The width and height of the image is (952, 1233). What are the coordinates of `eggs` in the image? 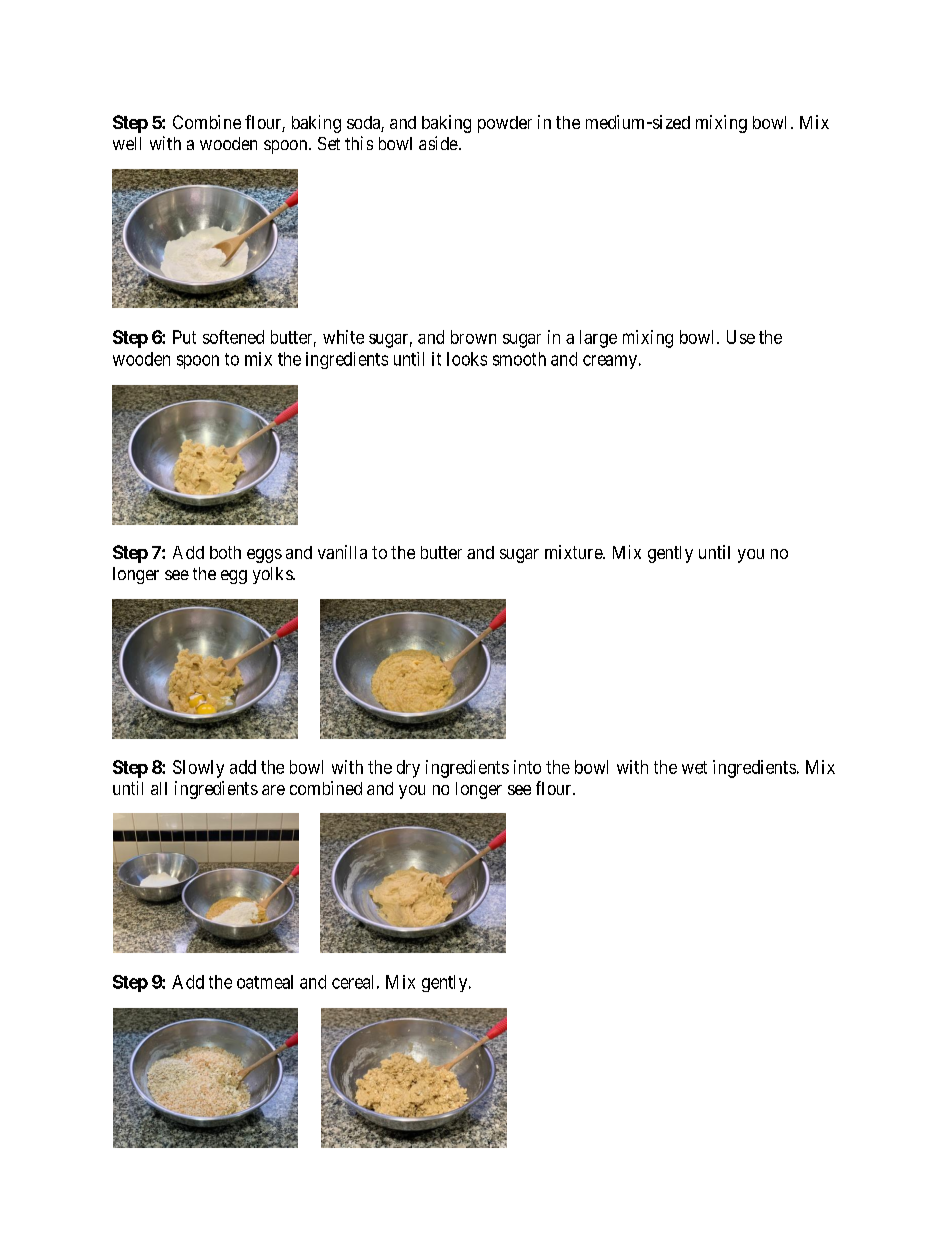 It's located at (264, 556).
